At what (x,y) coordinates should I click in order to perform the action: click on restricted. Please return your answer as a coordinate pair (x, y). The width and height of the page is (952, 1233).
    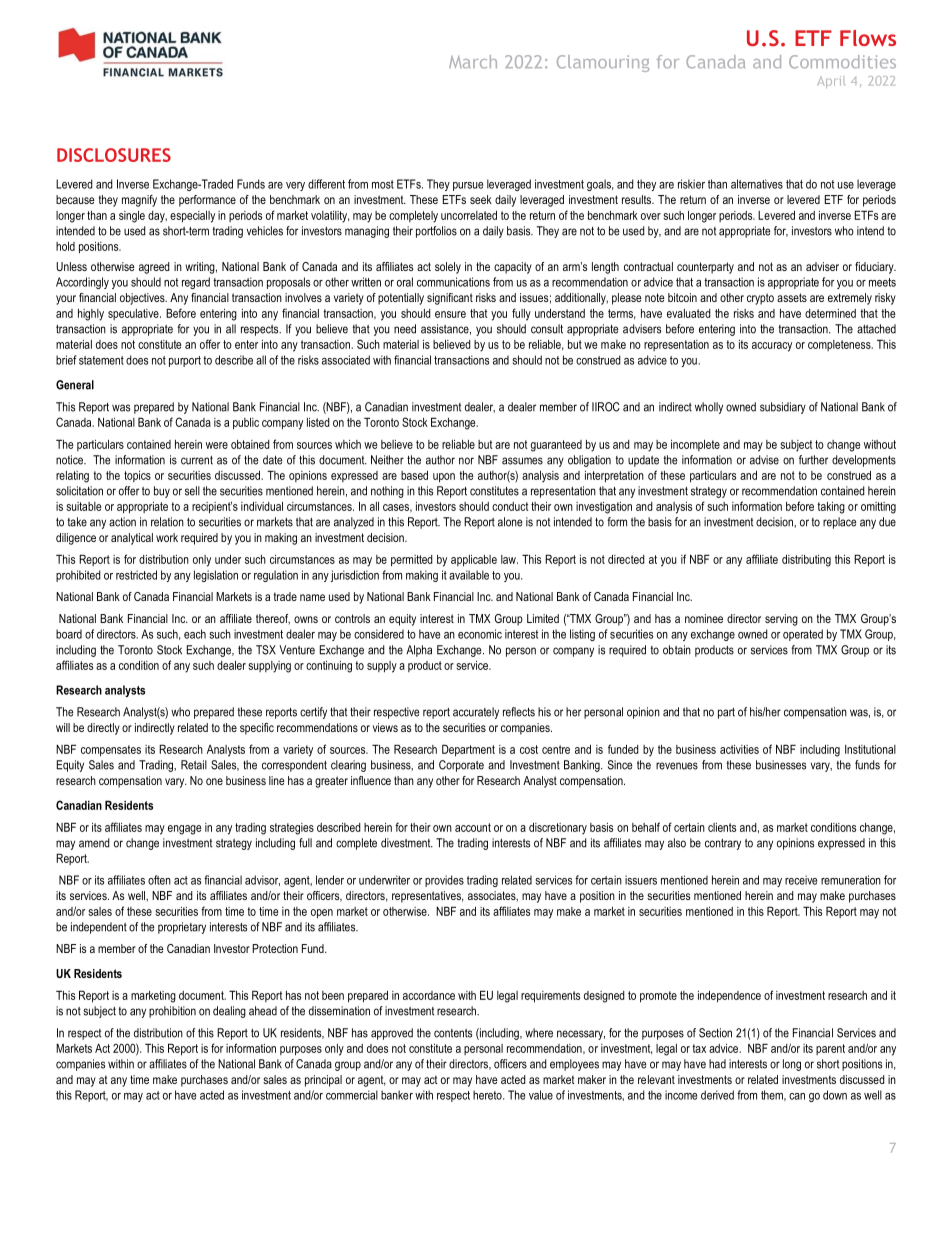
    Looking at the image, I should click on (136, 575).
